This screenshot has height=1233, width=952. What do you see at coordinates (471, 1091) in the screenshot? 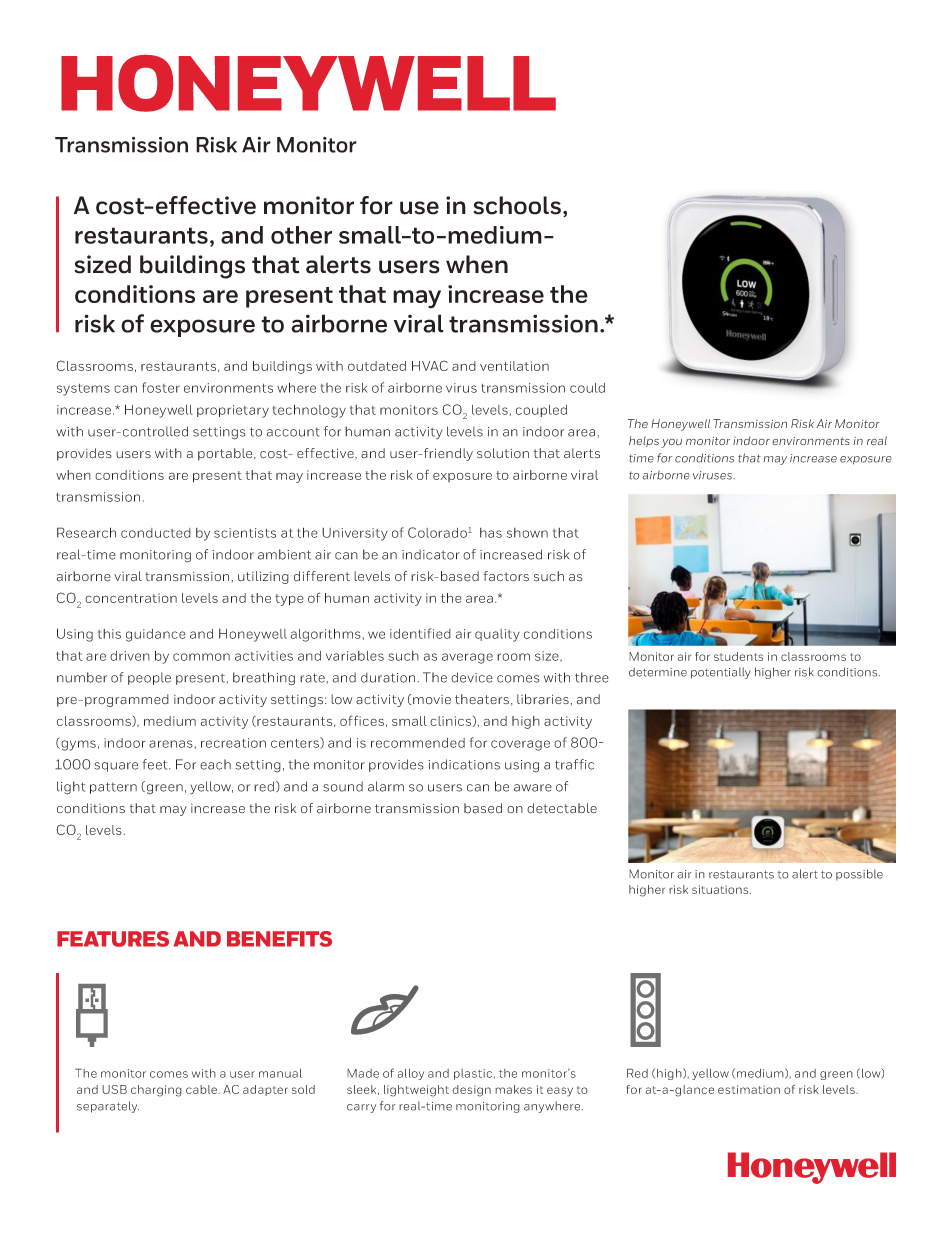
I see `design` at bounding box center [471, 1091].
